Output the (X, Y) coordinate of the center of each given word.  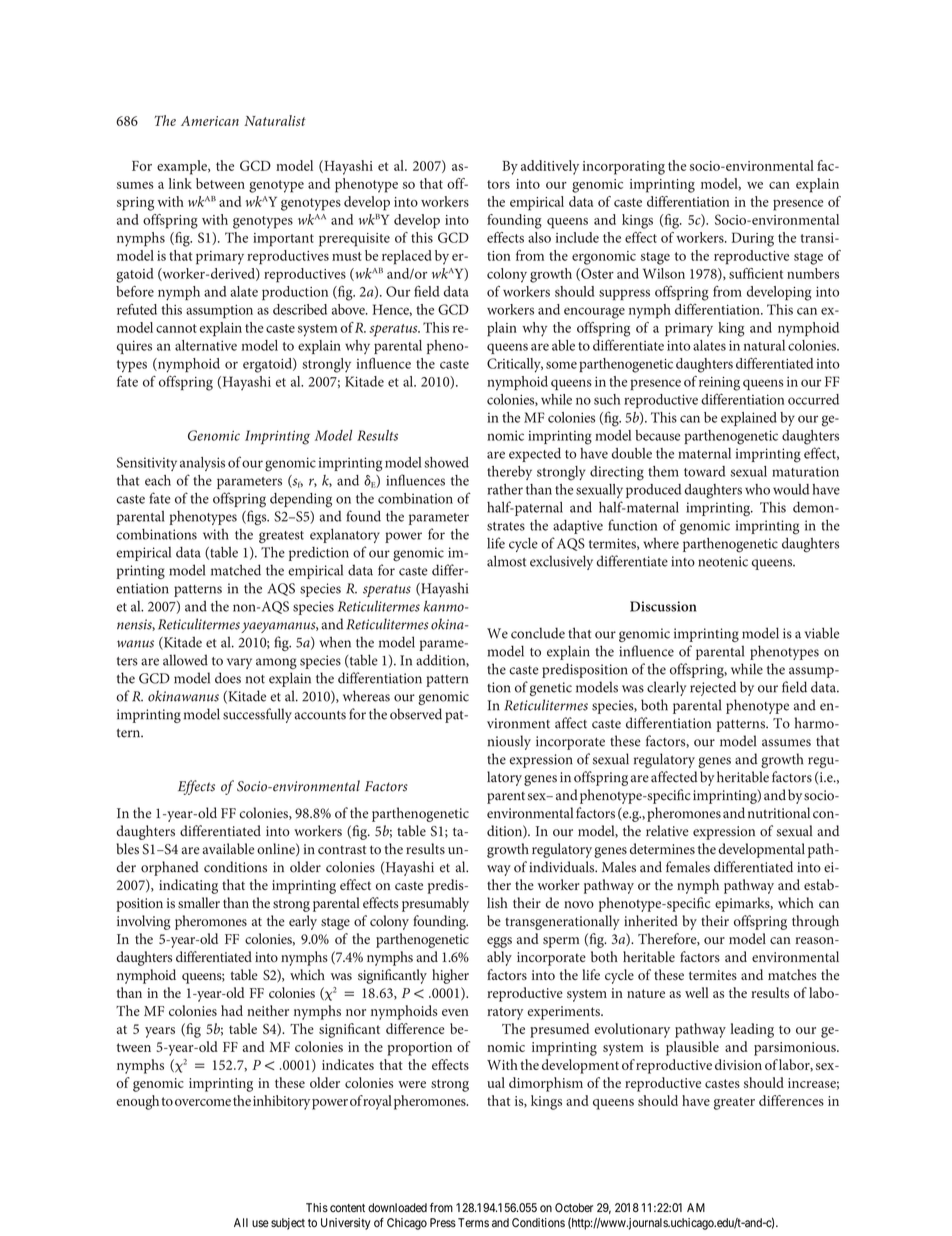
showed (446, 462)
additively (550, 167)
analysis (202, 464)
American (210, 121)
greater (734, 1103)
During (753, 239)
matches (792, 974)
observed (416, 714)
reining (719, 384)
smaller (199, 903)
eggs (499, 942)
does (228, 678)
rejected (713, 688)
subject (288, 1224)
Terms (473, 1223)
